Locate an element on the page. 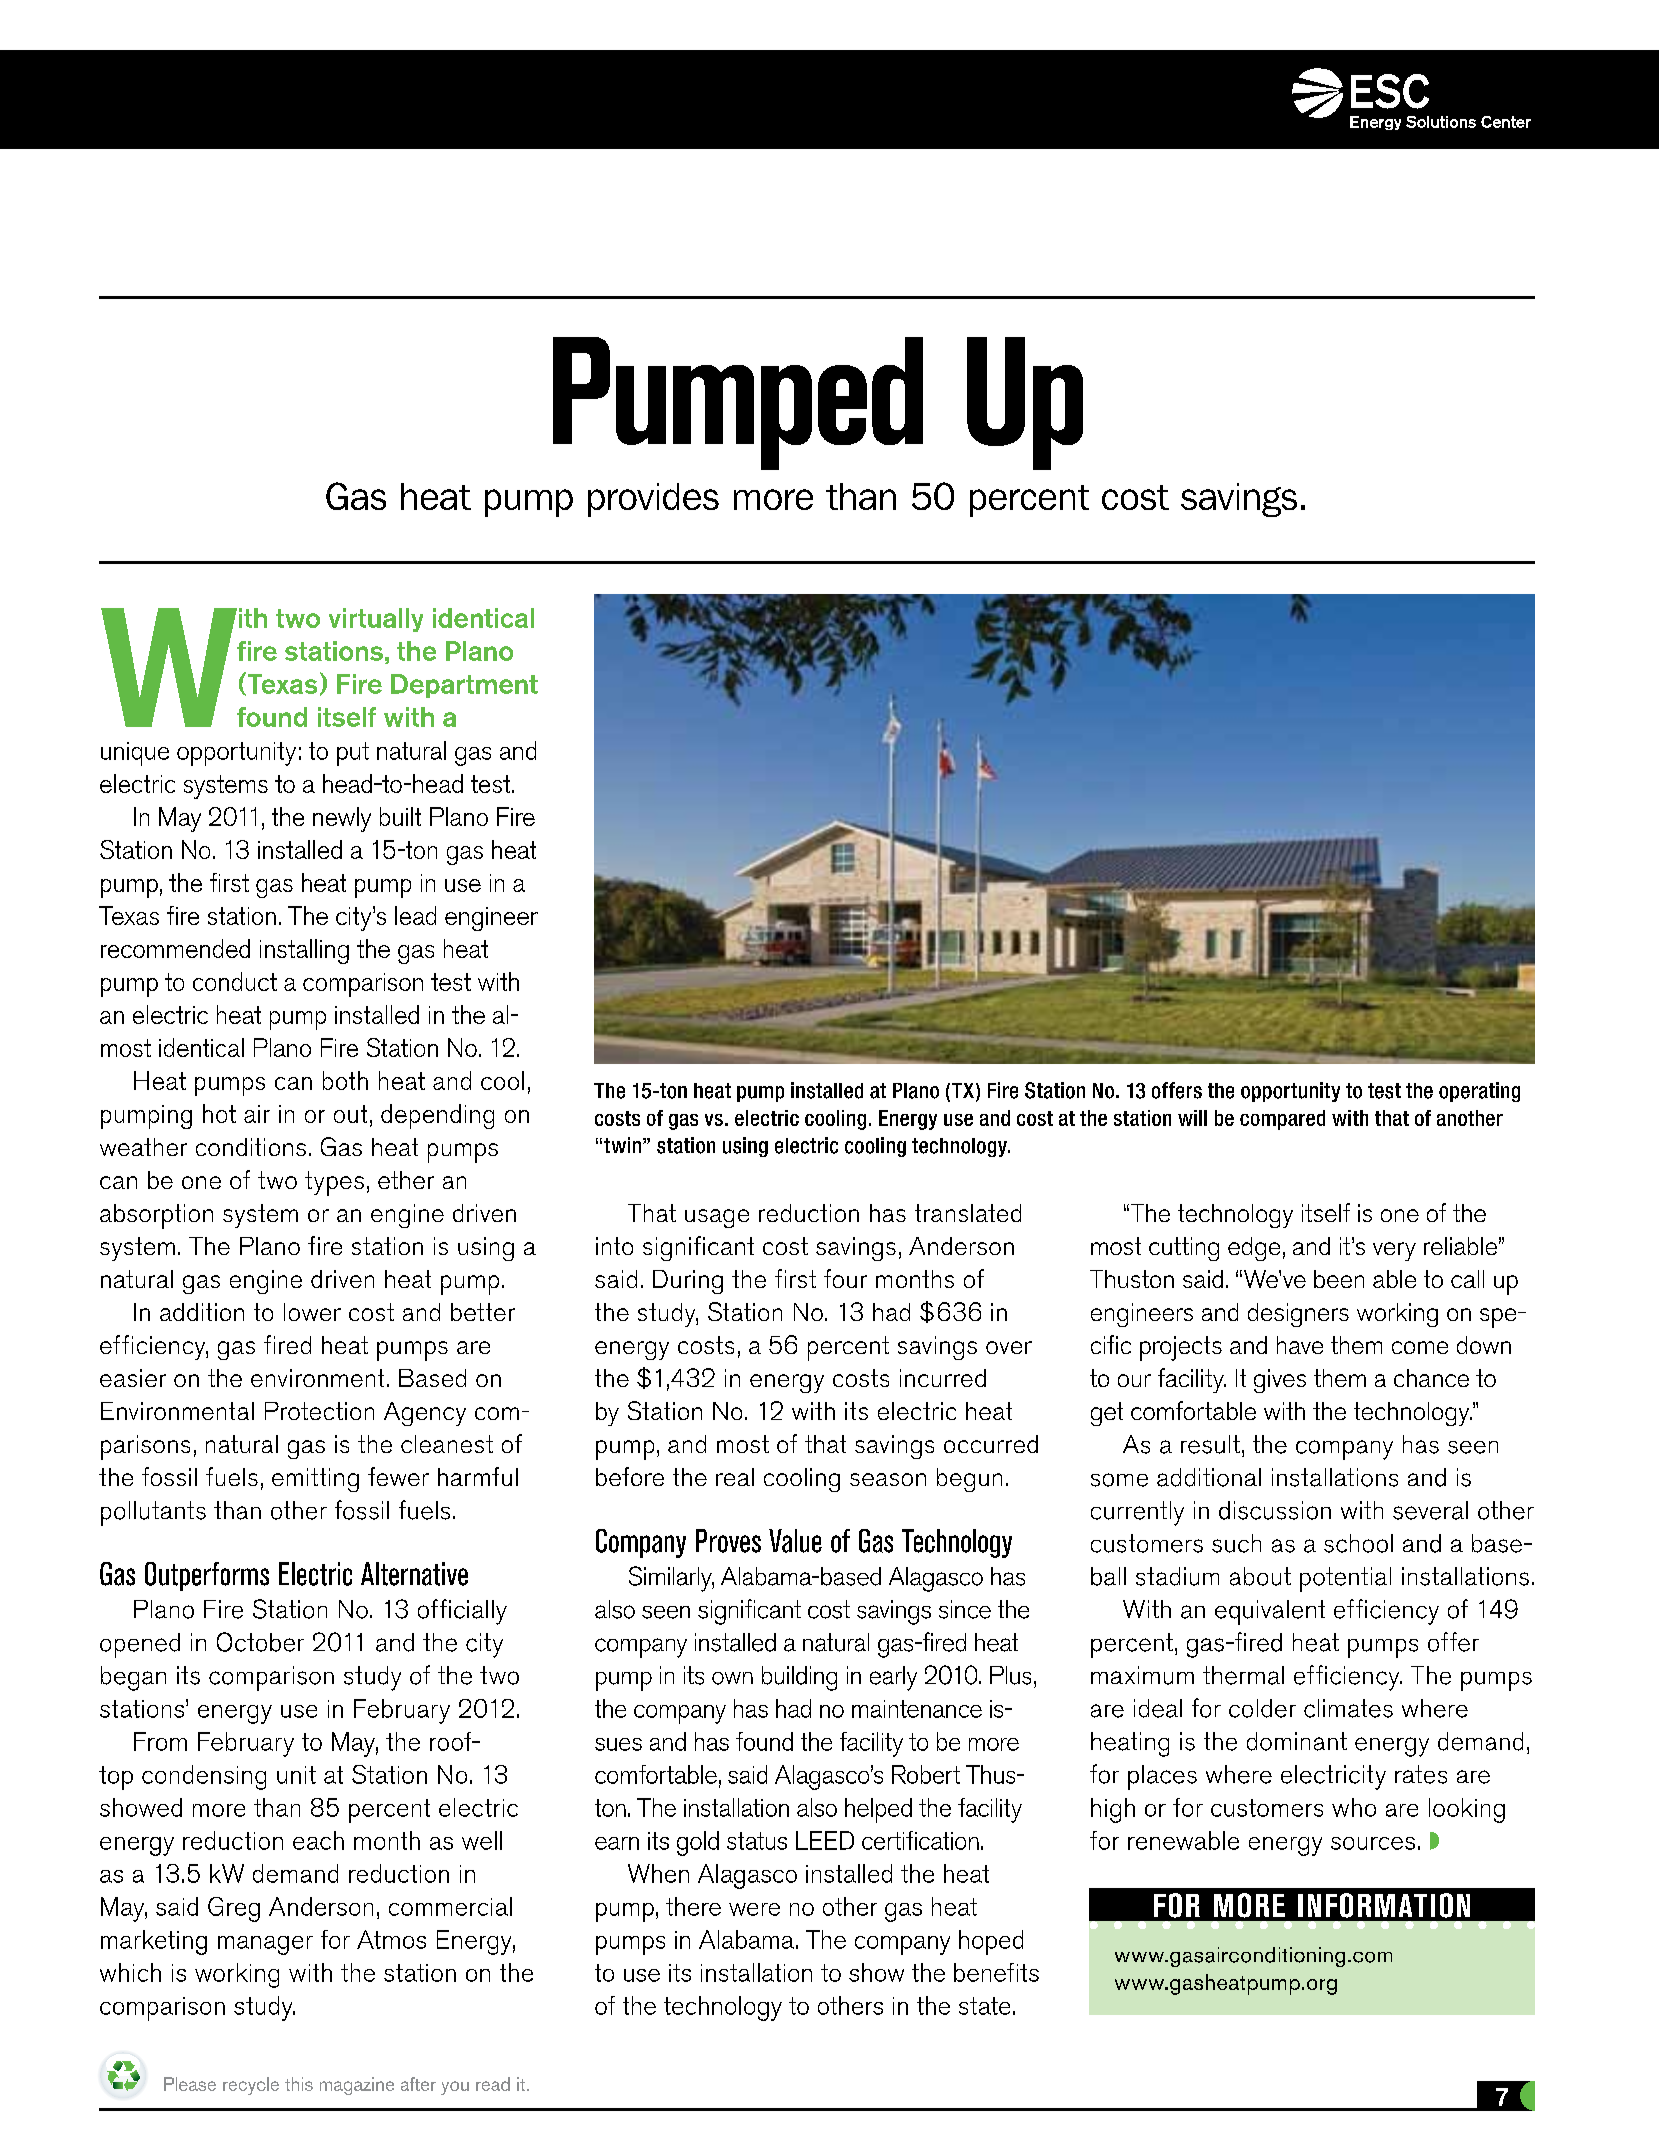  both is located at coordinates (345, 1080).
